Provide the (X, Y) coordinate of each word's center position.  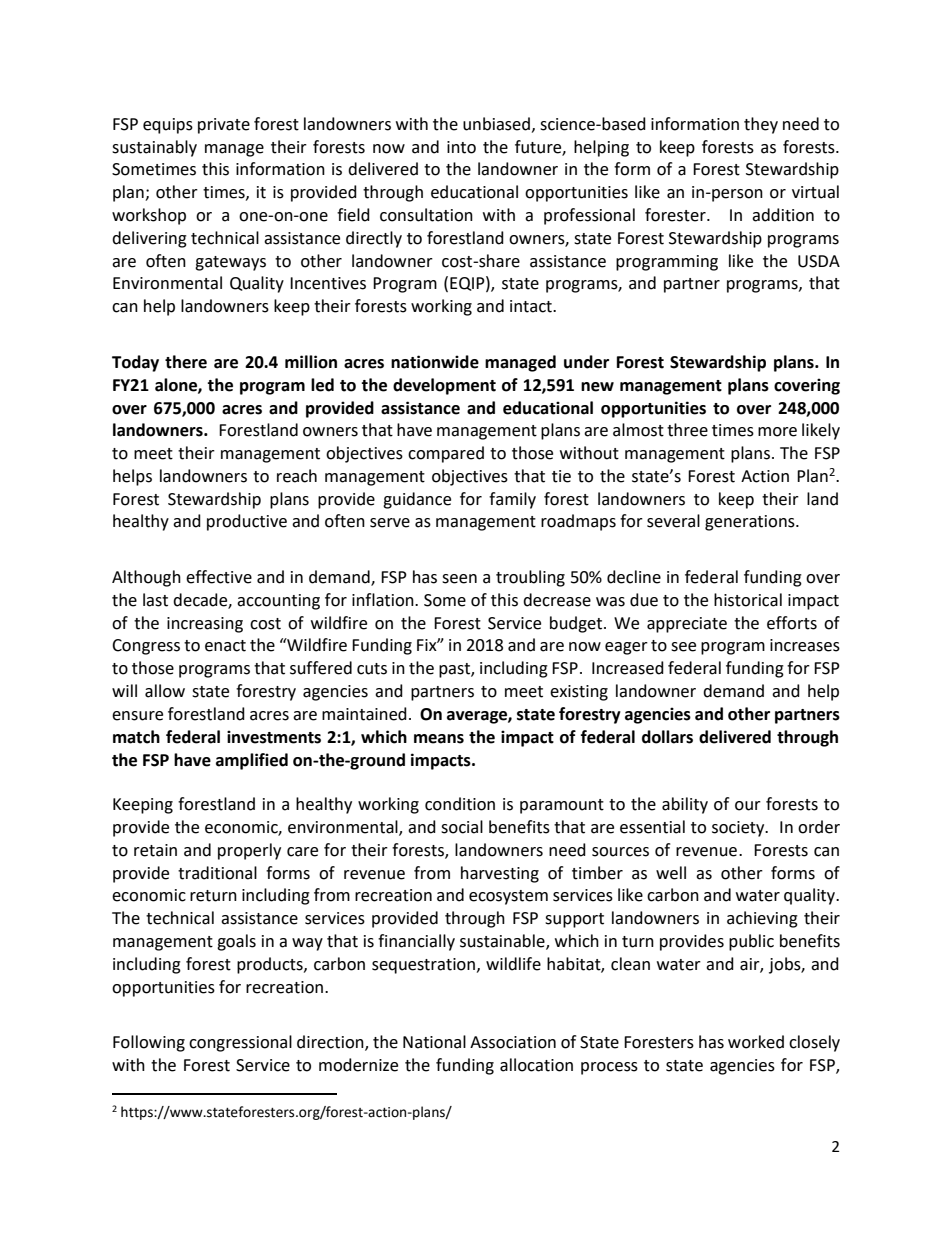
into (461, 147)
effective (219, 577)
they (761, 125)
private (224, 126)
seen (459, 579)
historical (748, 600)
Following (149, 1043)
